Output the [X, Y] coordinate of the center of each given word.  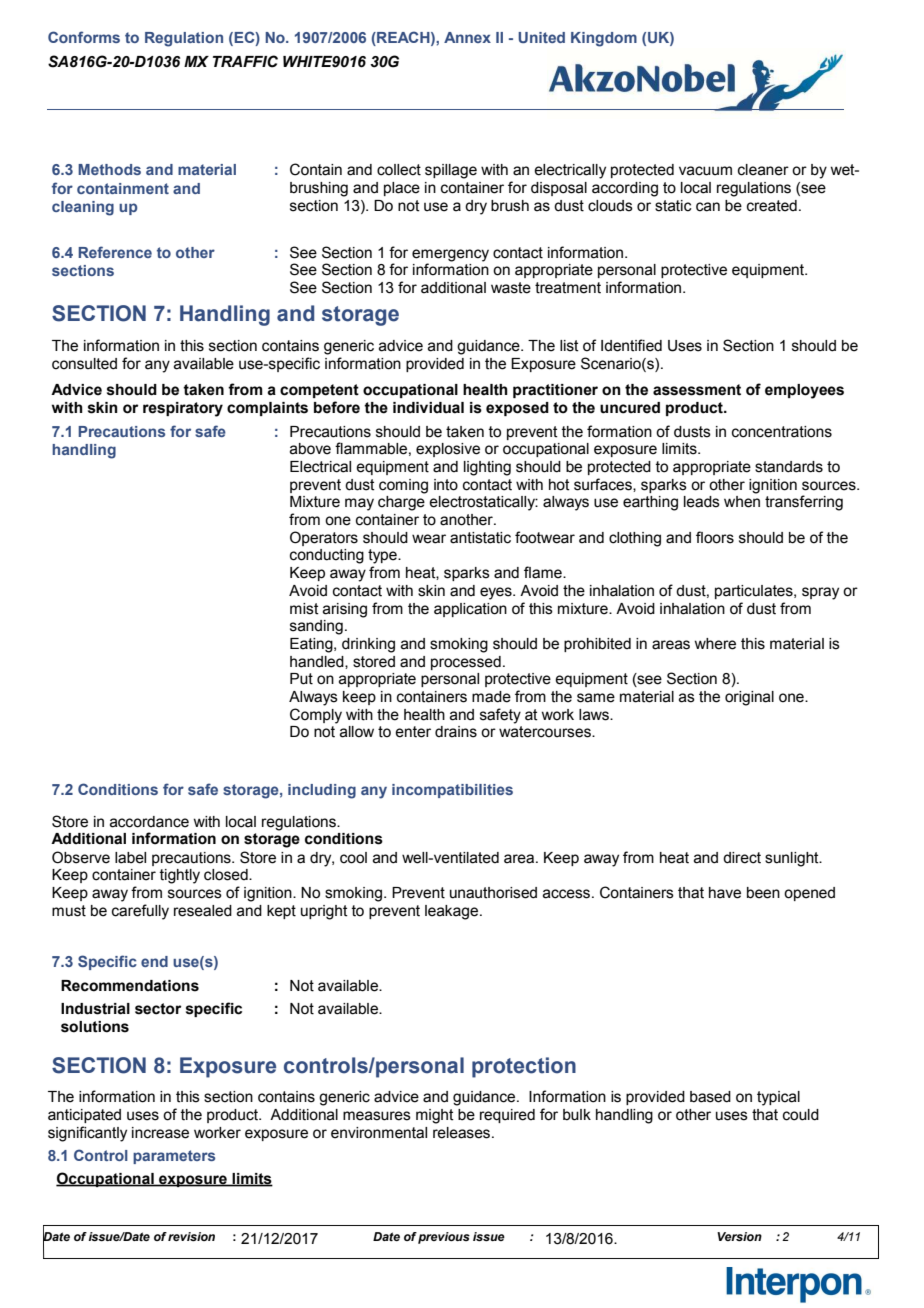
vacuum [705, 171]
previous [444, 1238]
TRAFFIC [245, 61]
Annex [467, 37]
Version [739, 1236]
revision [191, 1236]
